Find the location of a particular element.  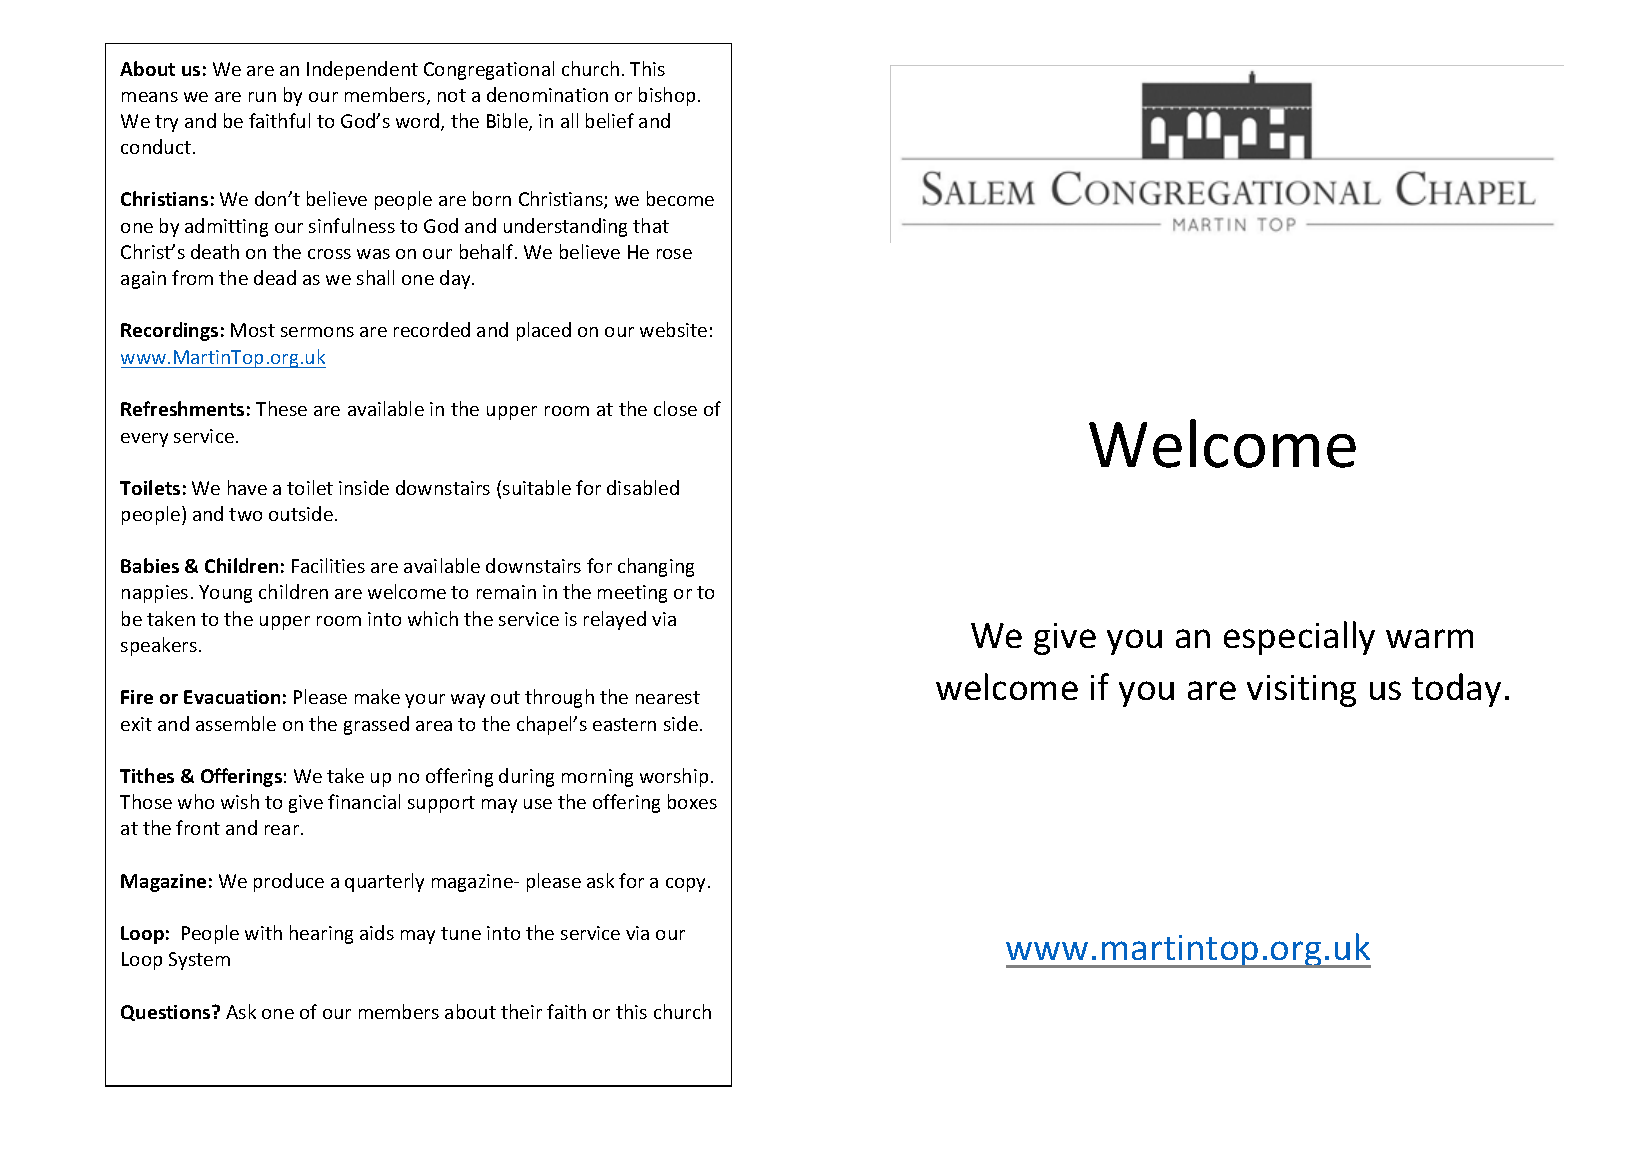

become is located at coordinates (680, 198).
